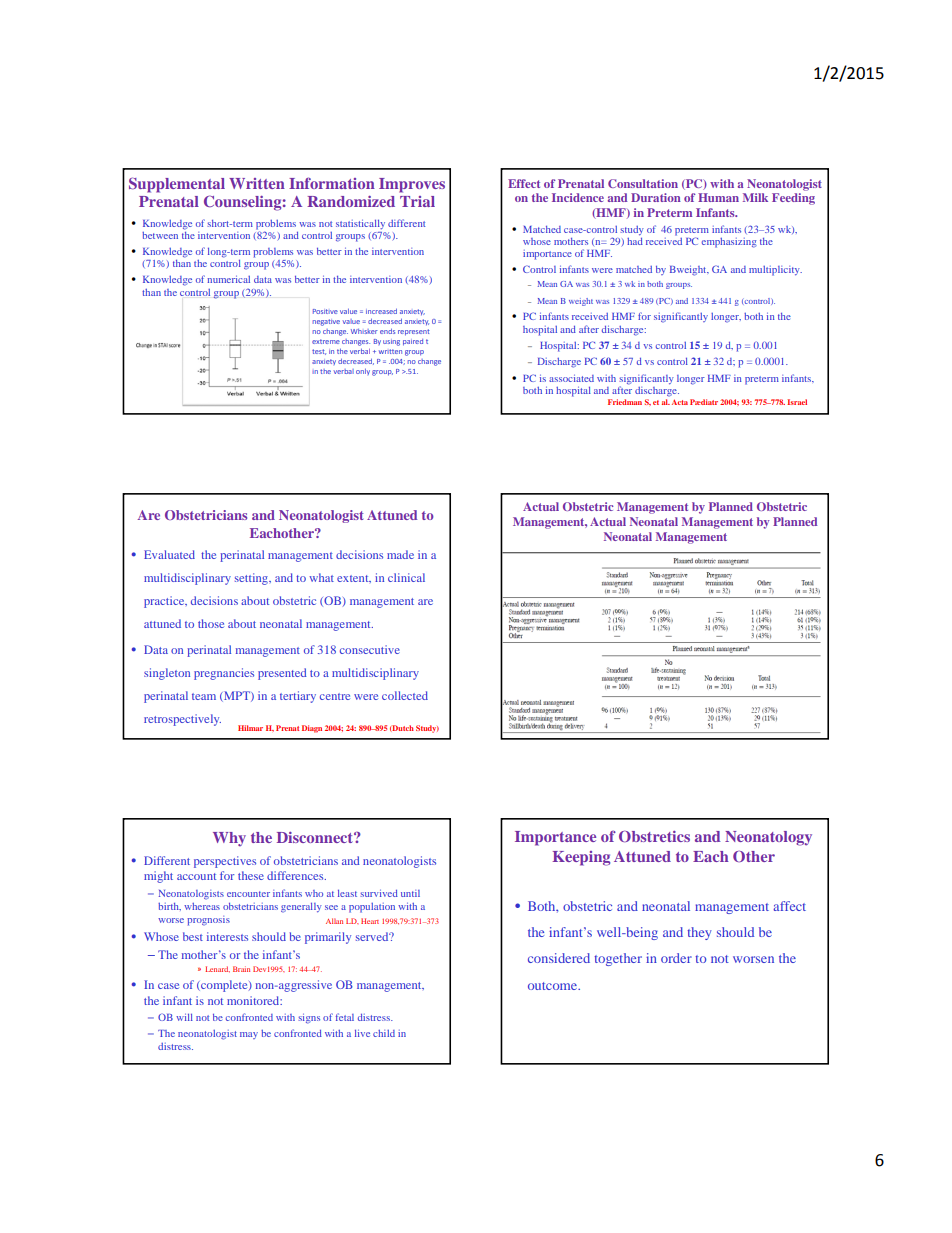  I want to click on those, so click(211, 623).
